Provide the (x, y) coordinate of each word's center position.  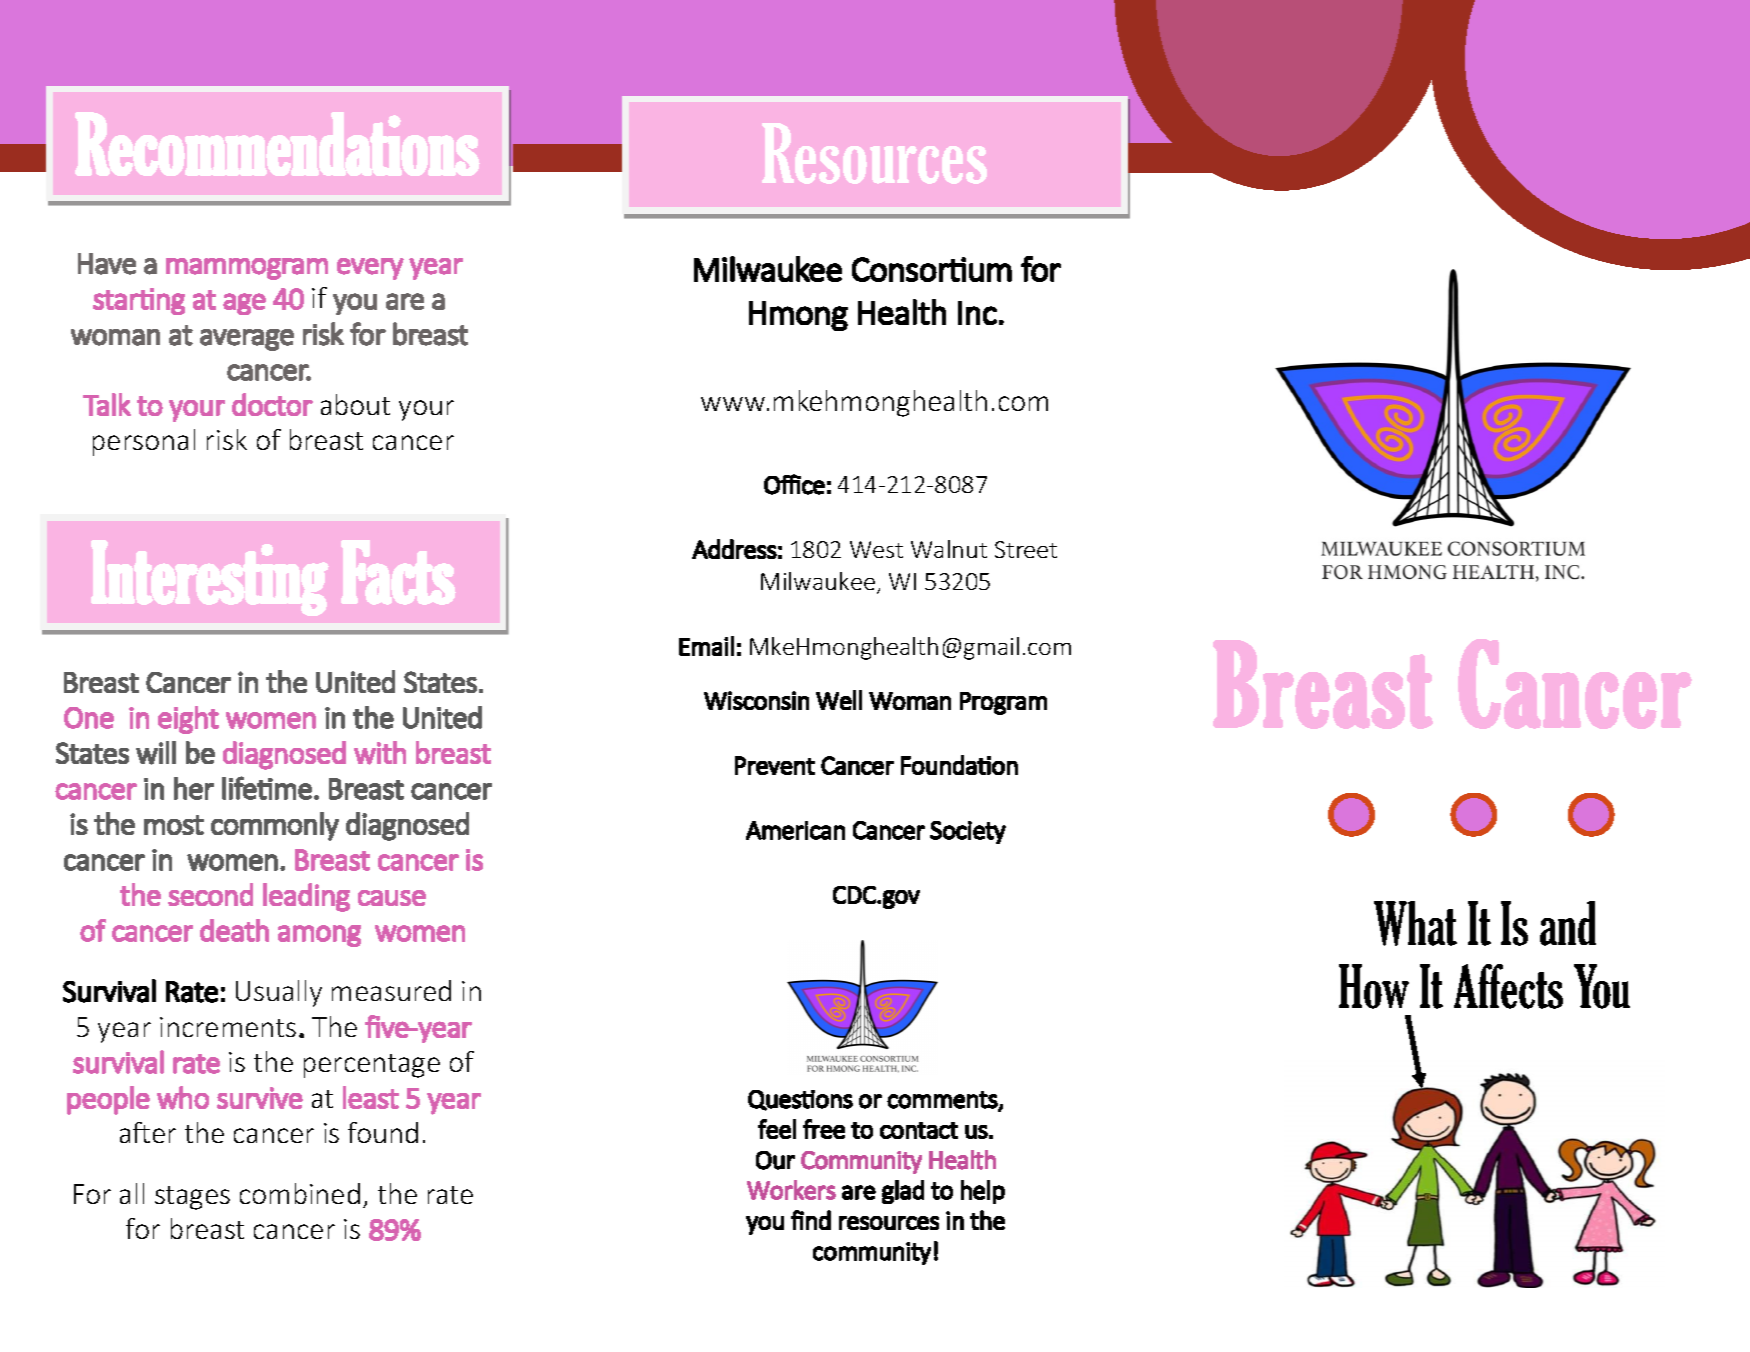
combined (300, 1193)
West (876, 549)
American (795, 830)
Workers (791, 1190)
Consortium (932, 269)
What (1415, 923)
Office (794, 484)
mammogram (247, 269)
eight (188, 720)
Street (1026, 549)
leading (306, 897)
